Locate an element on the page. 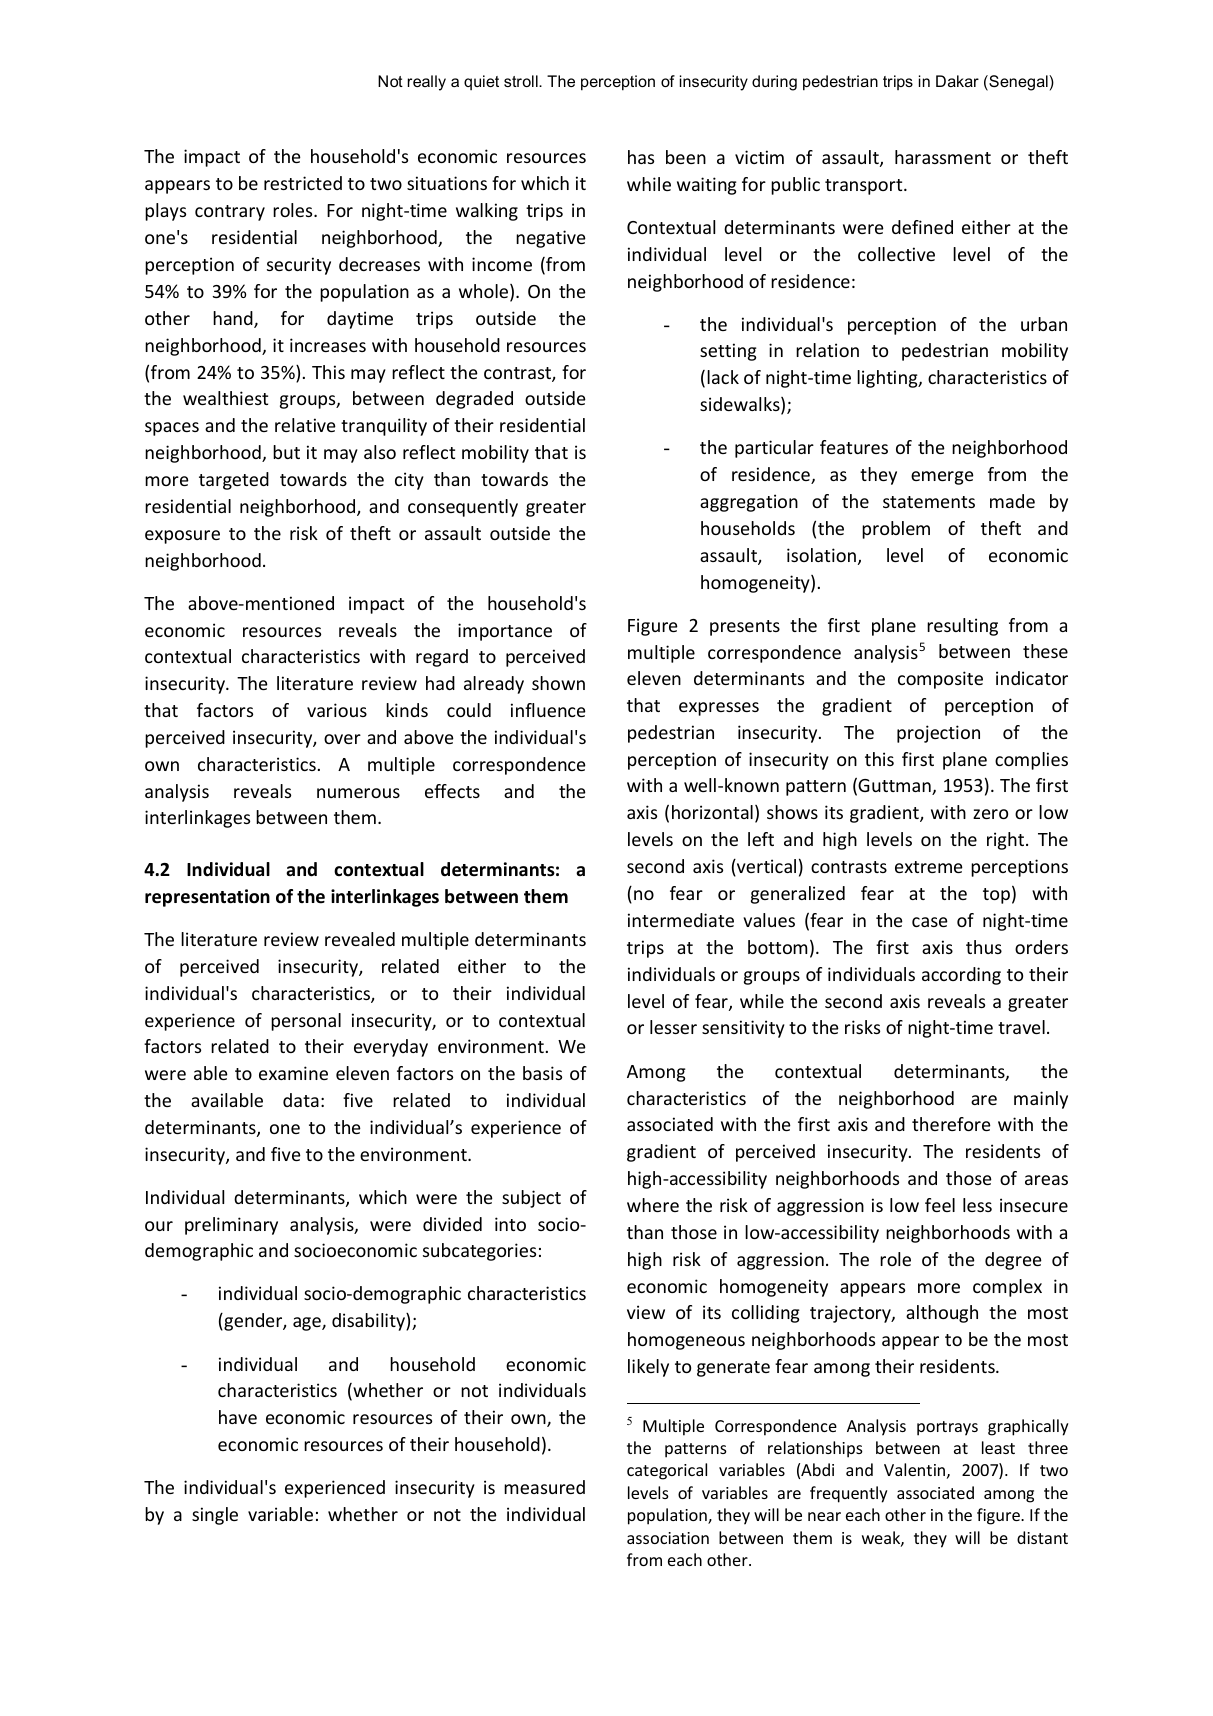  harassment is located at coordinates (943, 157).
